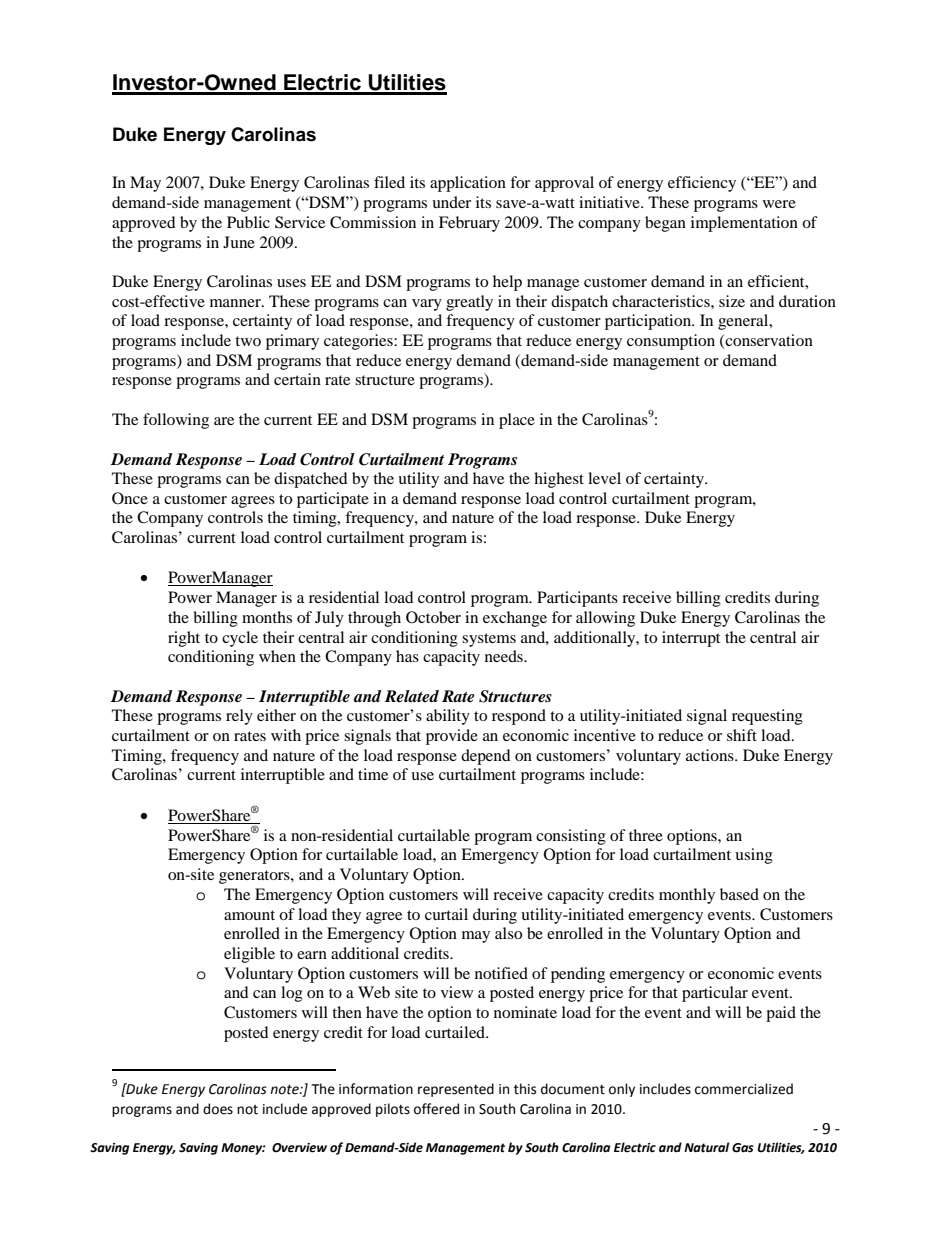 This screenshot has width=952, height=1233. What do you see at coordinates (559, 480) in the screenshot?
I see `highest` at bounding box center [559, 480].
